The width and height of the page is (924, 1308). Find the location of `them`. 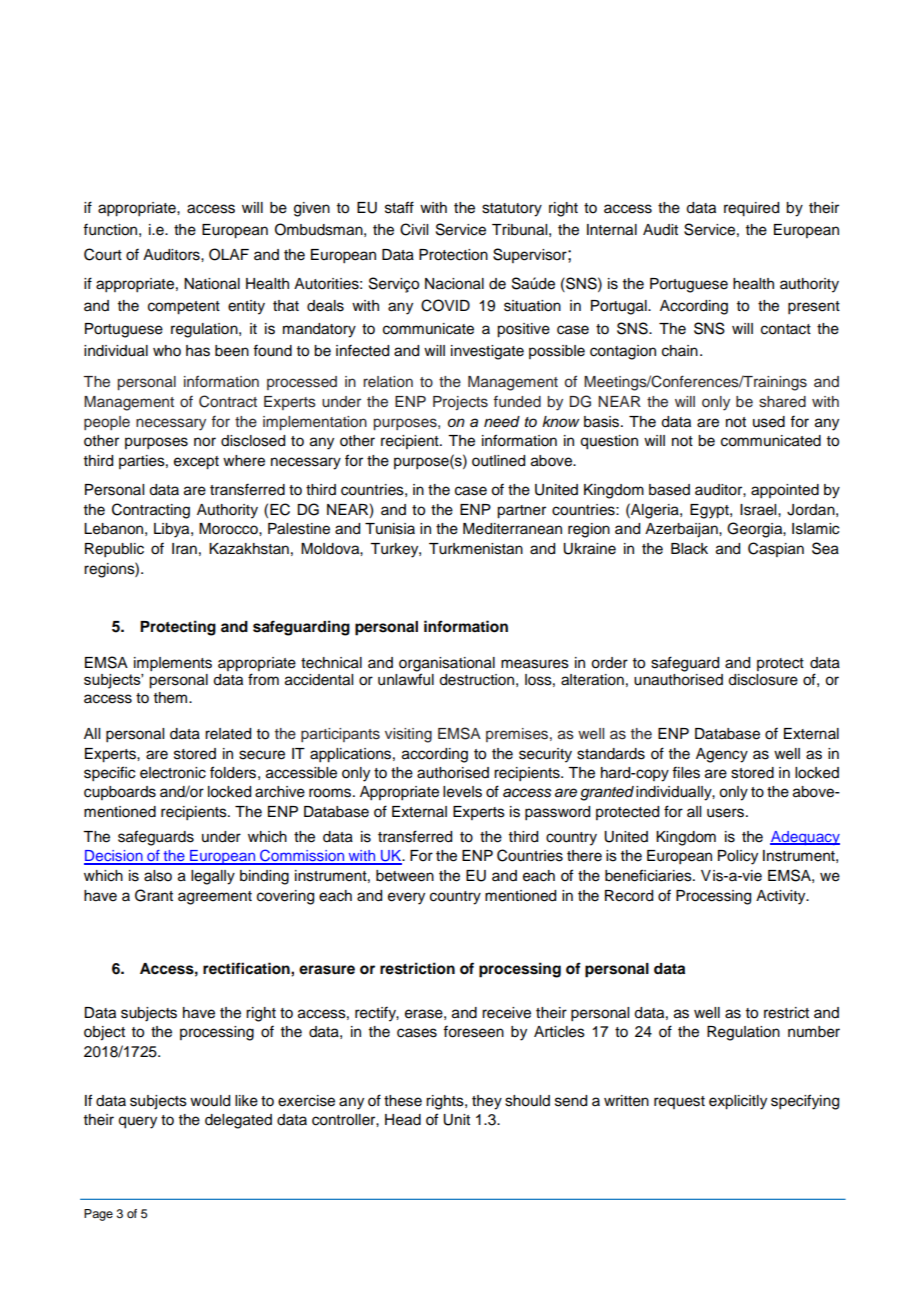

them is located at coordinates (172, 698).
